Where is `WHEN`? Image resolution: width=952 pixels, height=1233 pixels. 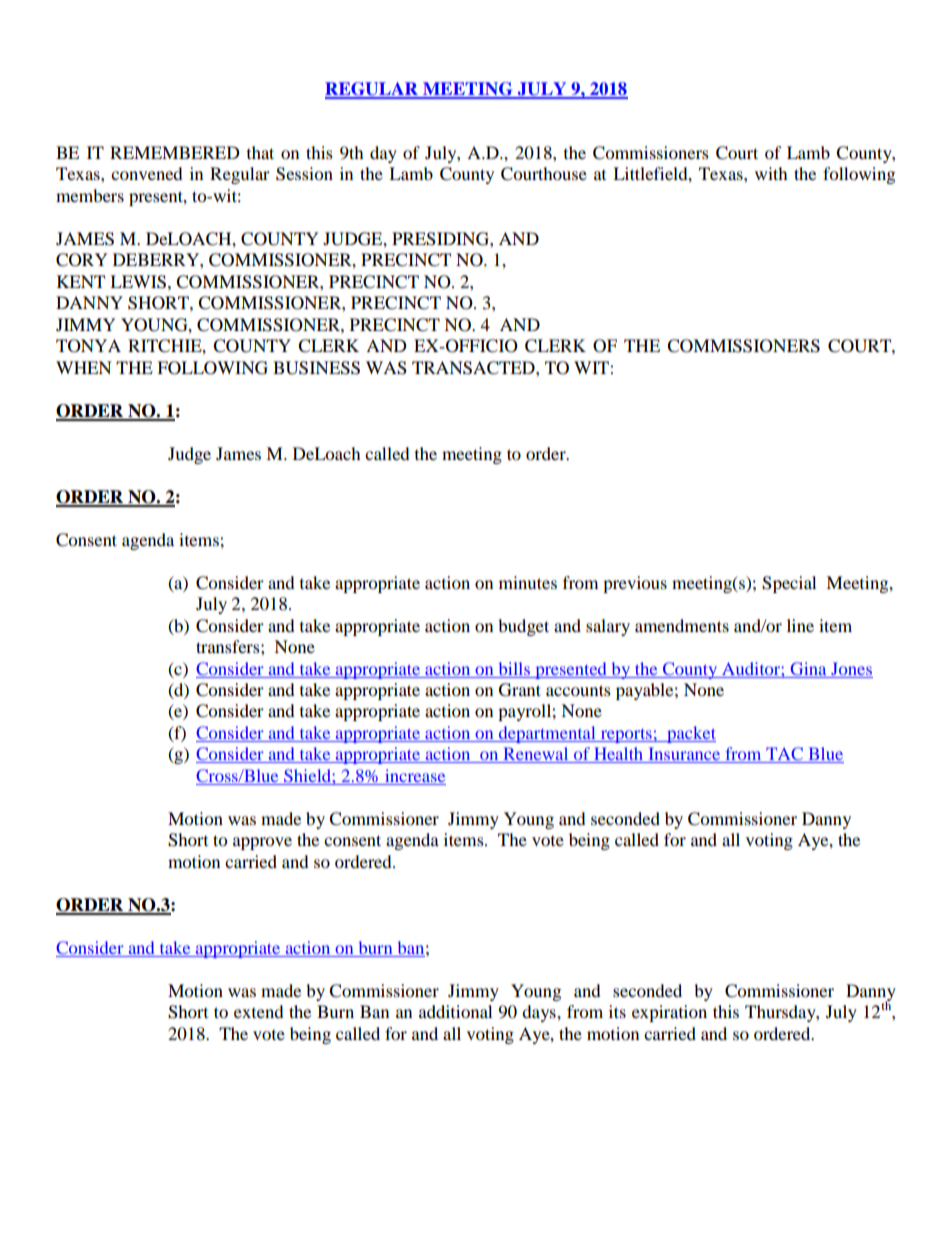
WHEN is located at coordinates (84, 367).
